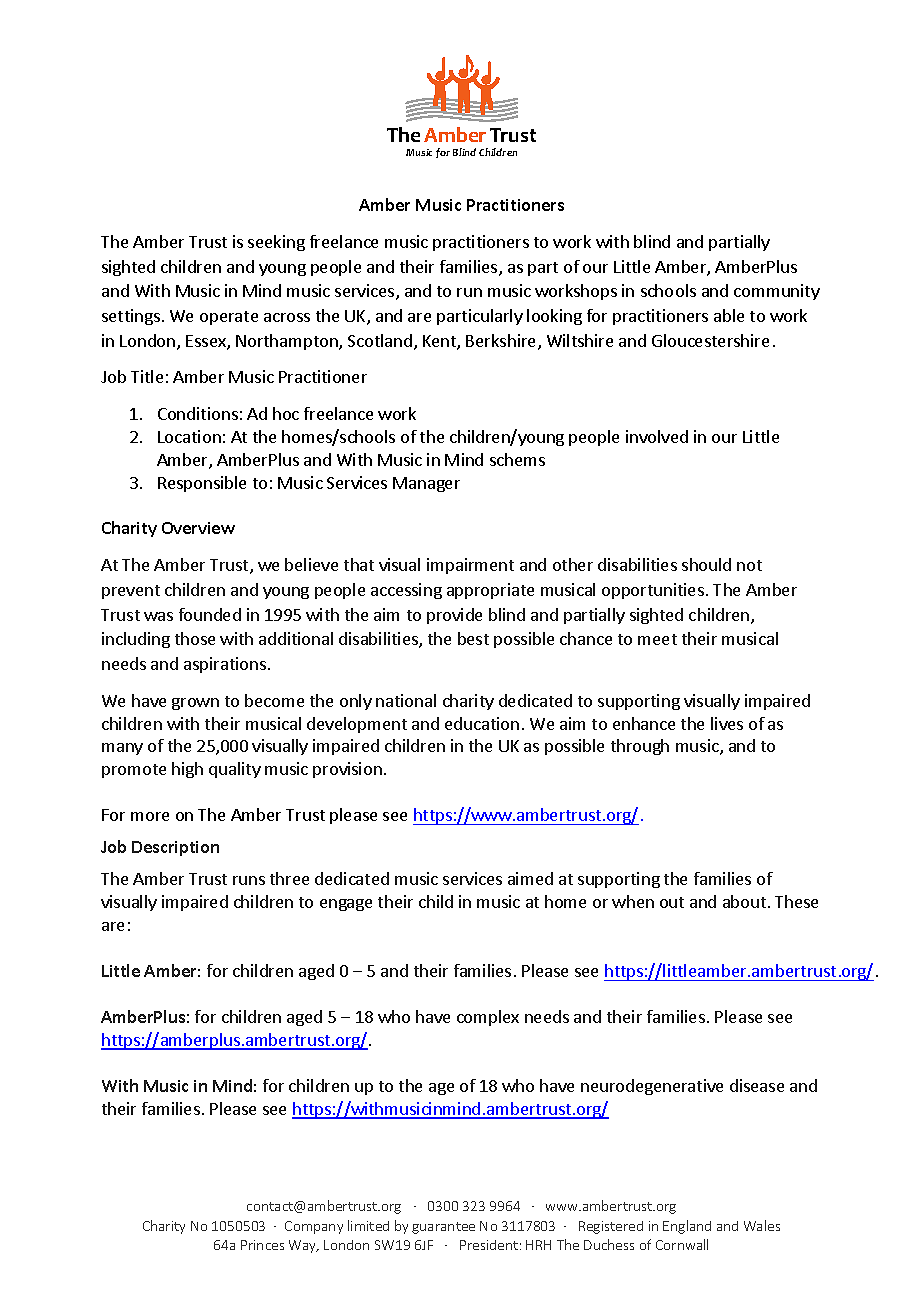 The height and width of the screenshot is (1309, 924). Describe the element at coordinates (198, 528) in the screenshot. I see `Overview` at that location.
